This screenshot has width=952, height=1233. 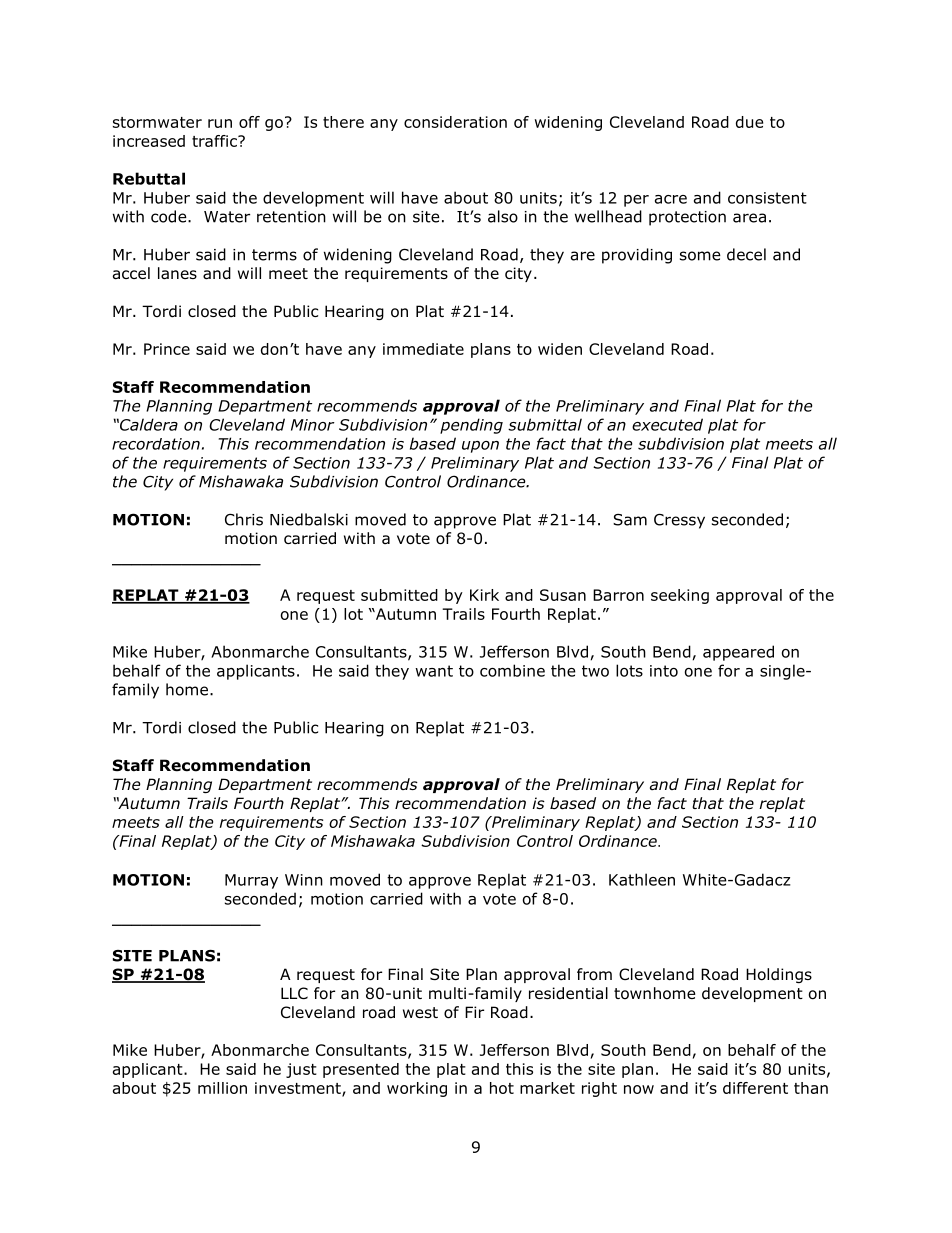 I want to click on Winn, so click(x=304, y=880).
